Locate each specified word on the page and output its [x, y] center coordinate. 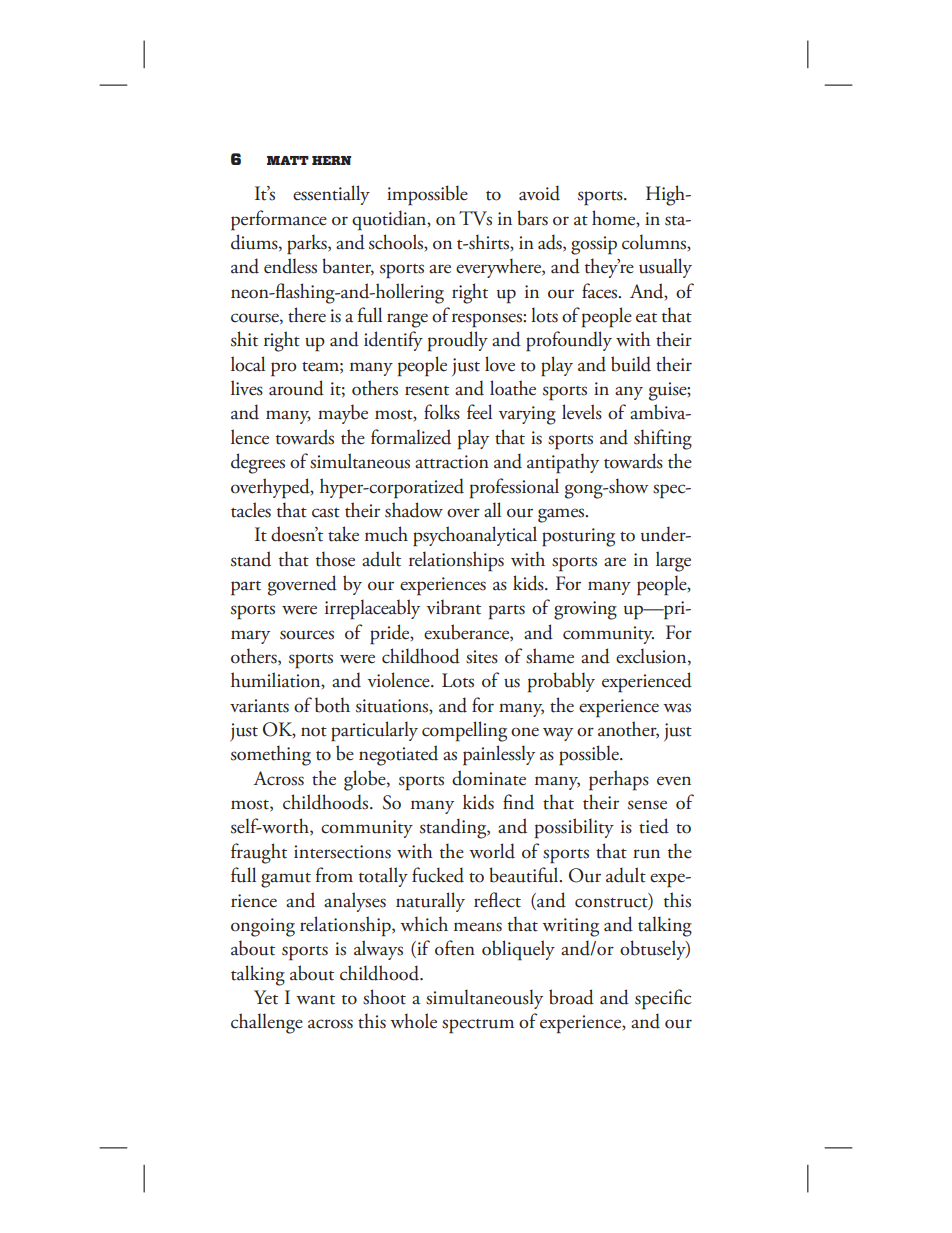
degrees [258, 463]
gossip [594, 245]
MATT [288, 160]
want [315, 1000]
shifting [663, 439]
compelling [464, 731]
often [455, 948]
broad [571, 997]
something [271, 755]
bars [532, 218]
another [628, 730]
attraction [452, 462]
